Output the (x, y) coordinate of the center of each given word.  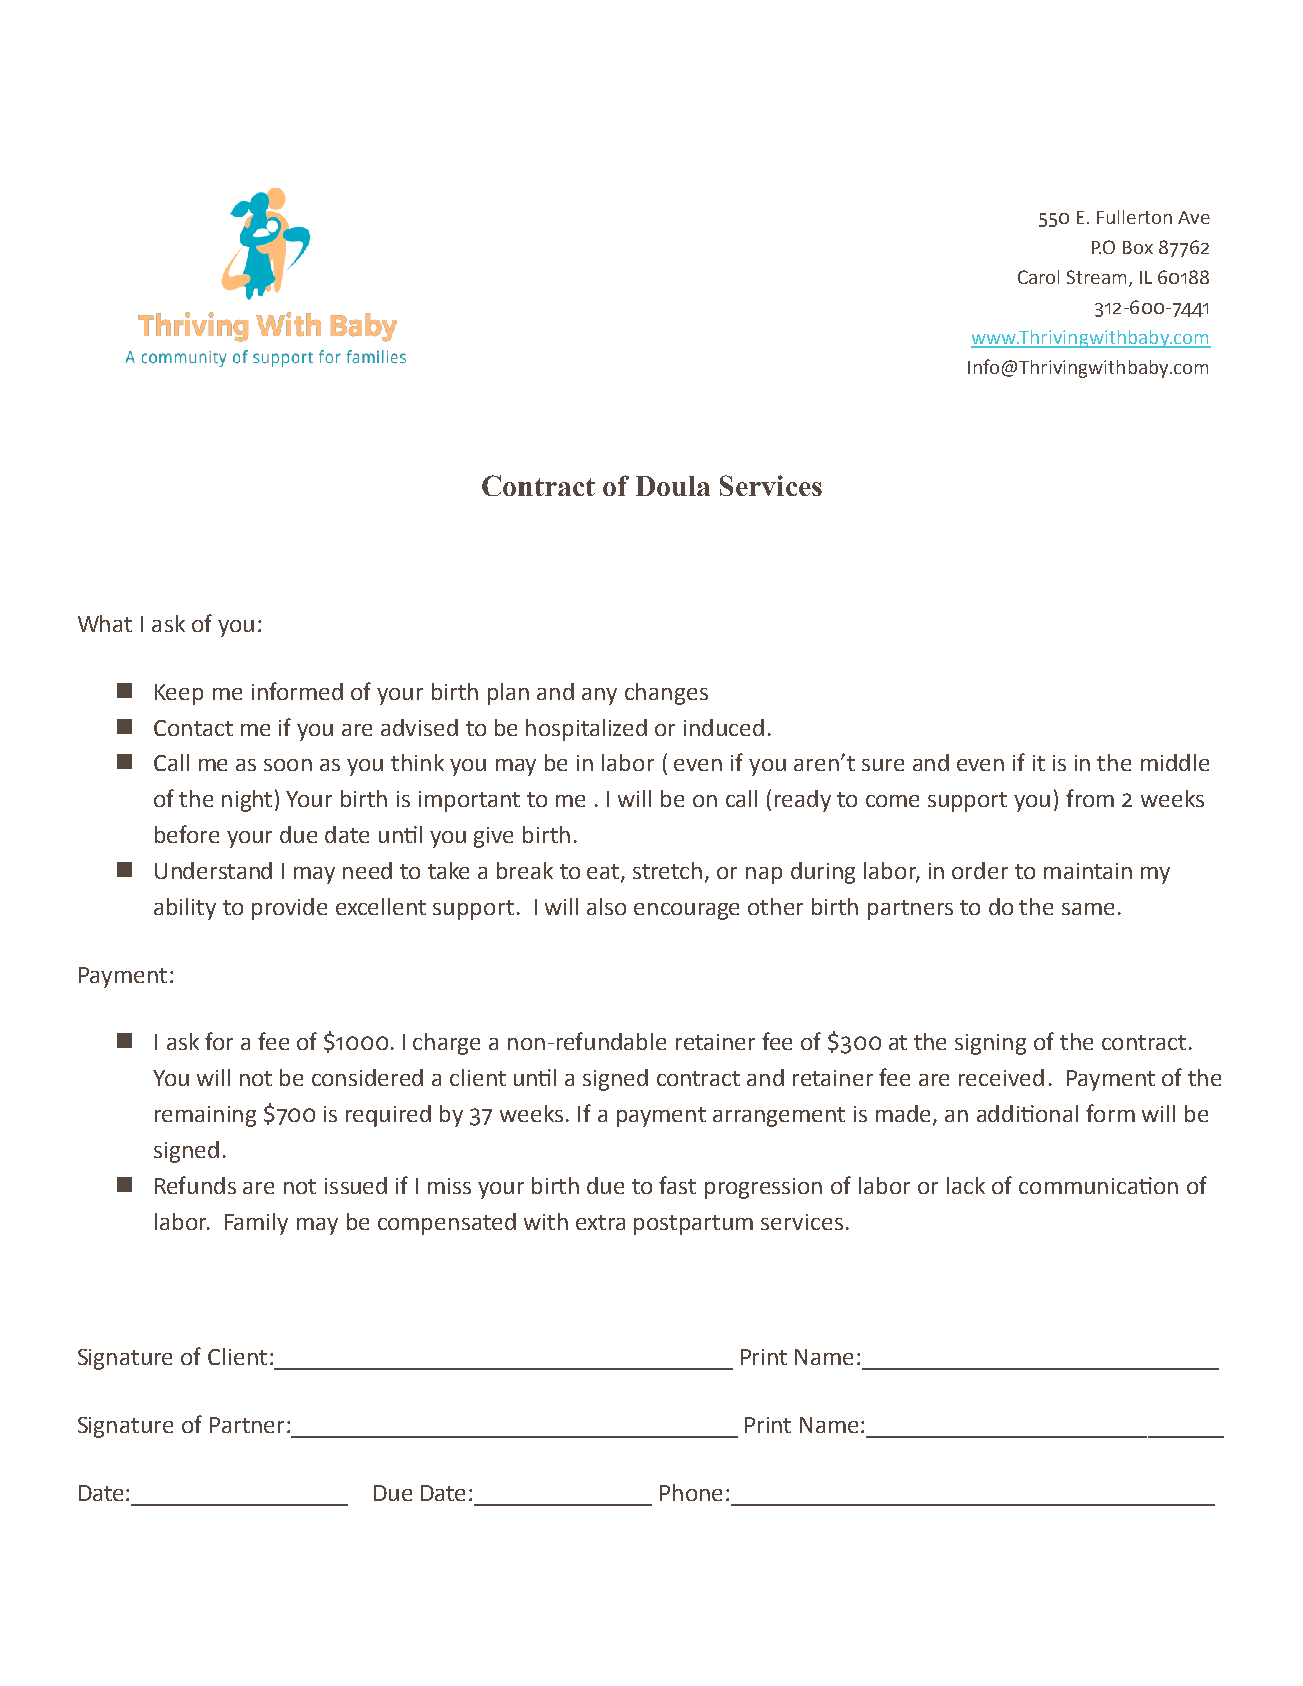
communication (1098, 1185)
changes (666, 694)
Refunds (195, 1185)
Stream (1096, 277)
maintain (1088, 871)
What (105, 623)
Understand (213, 870)
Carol (1038, 277)
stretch (667, 870)
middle (1175, 762)
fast (677, 1185)
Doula (673, 486)
